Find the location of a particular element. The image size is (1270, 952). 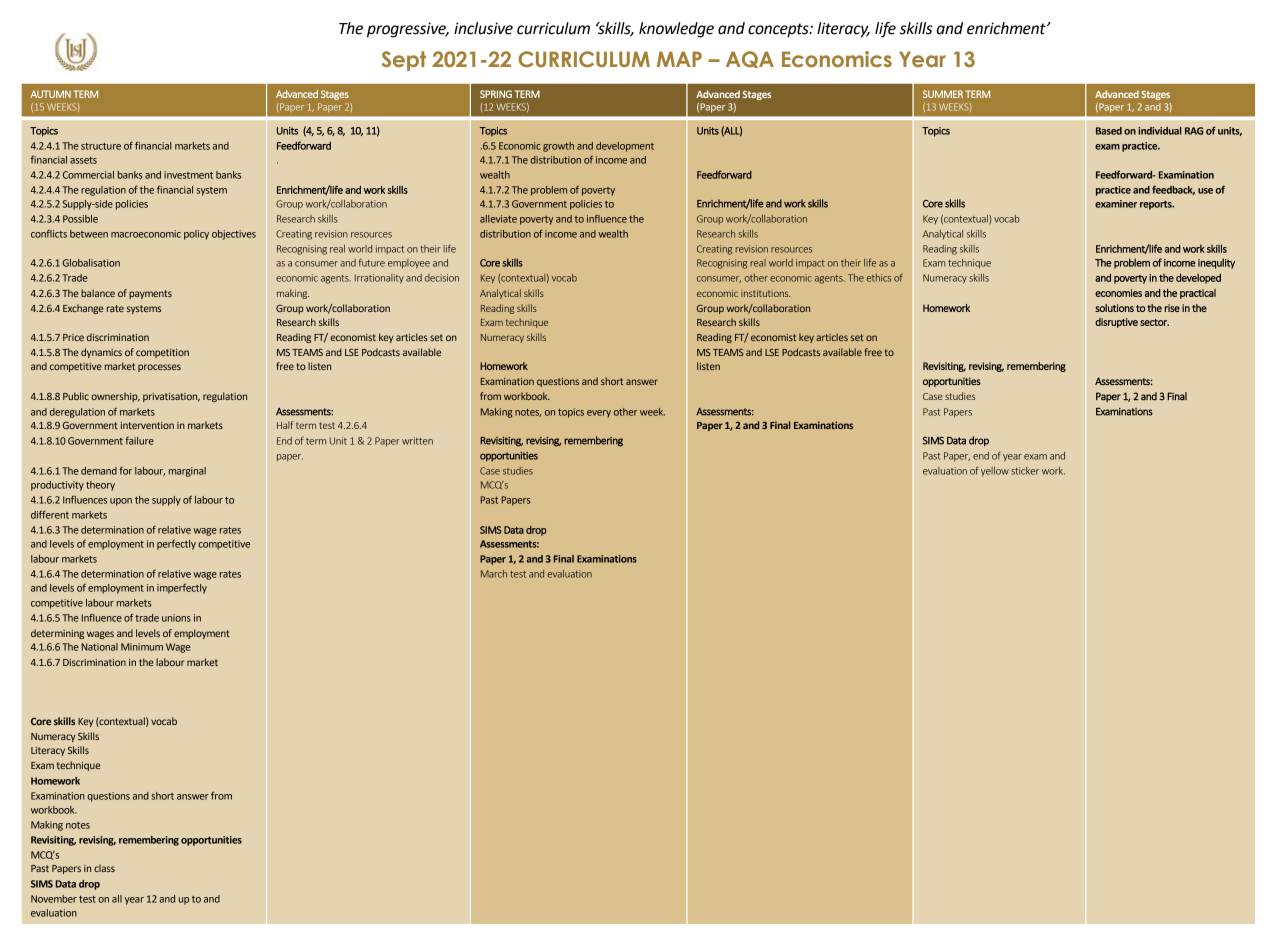

AUTUMN is located at coordinates (50, 94).
